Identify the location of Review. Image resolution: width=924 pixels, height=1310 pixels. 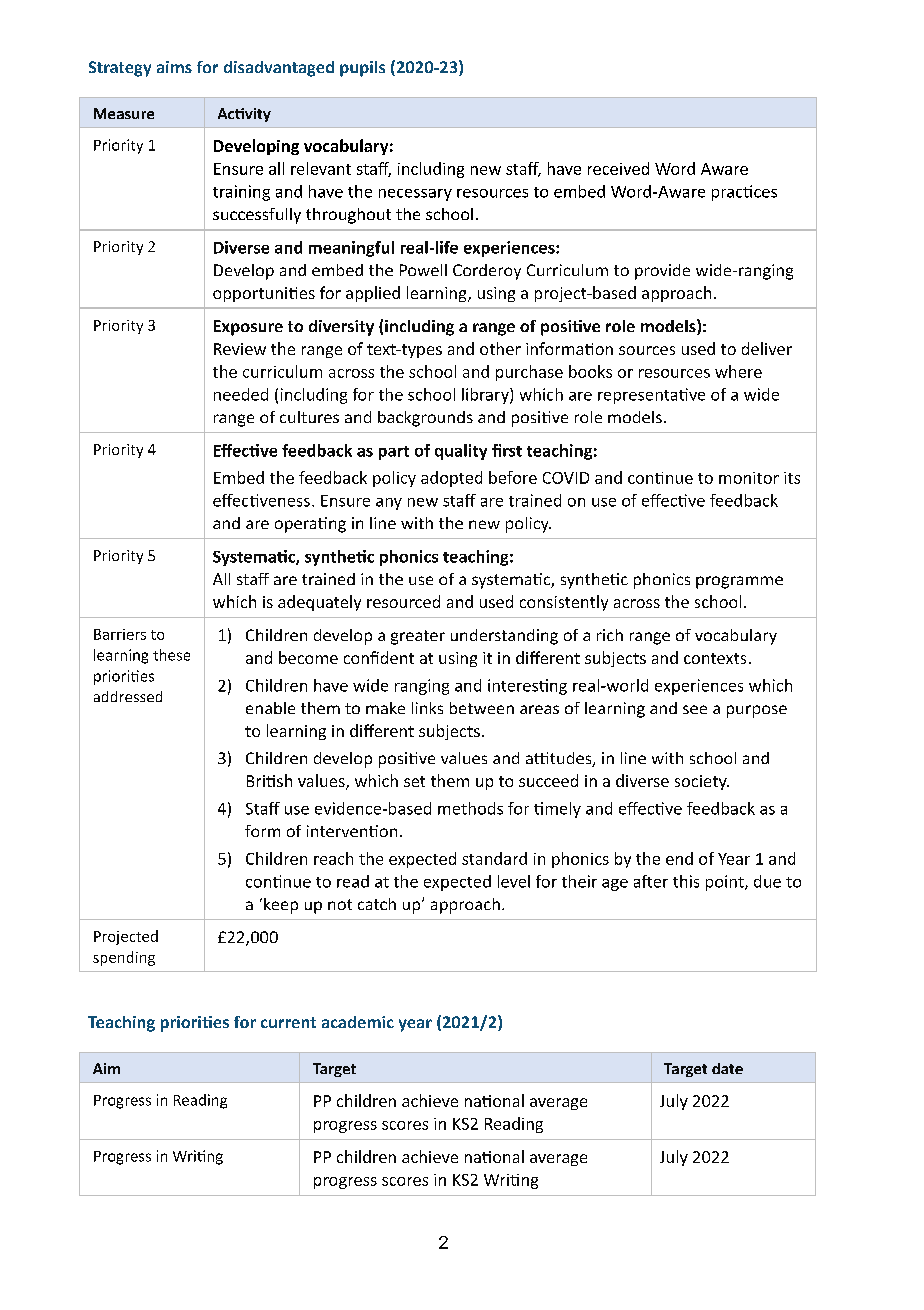
(240, 349).
